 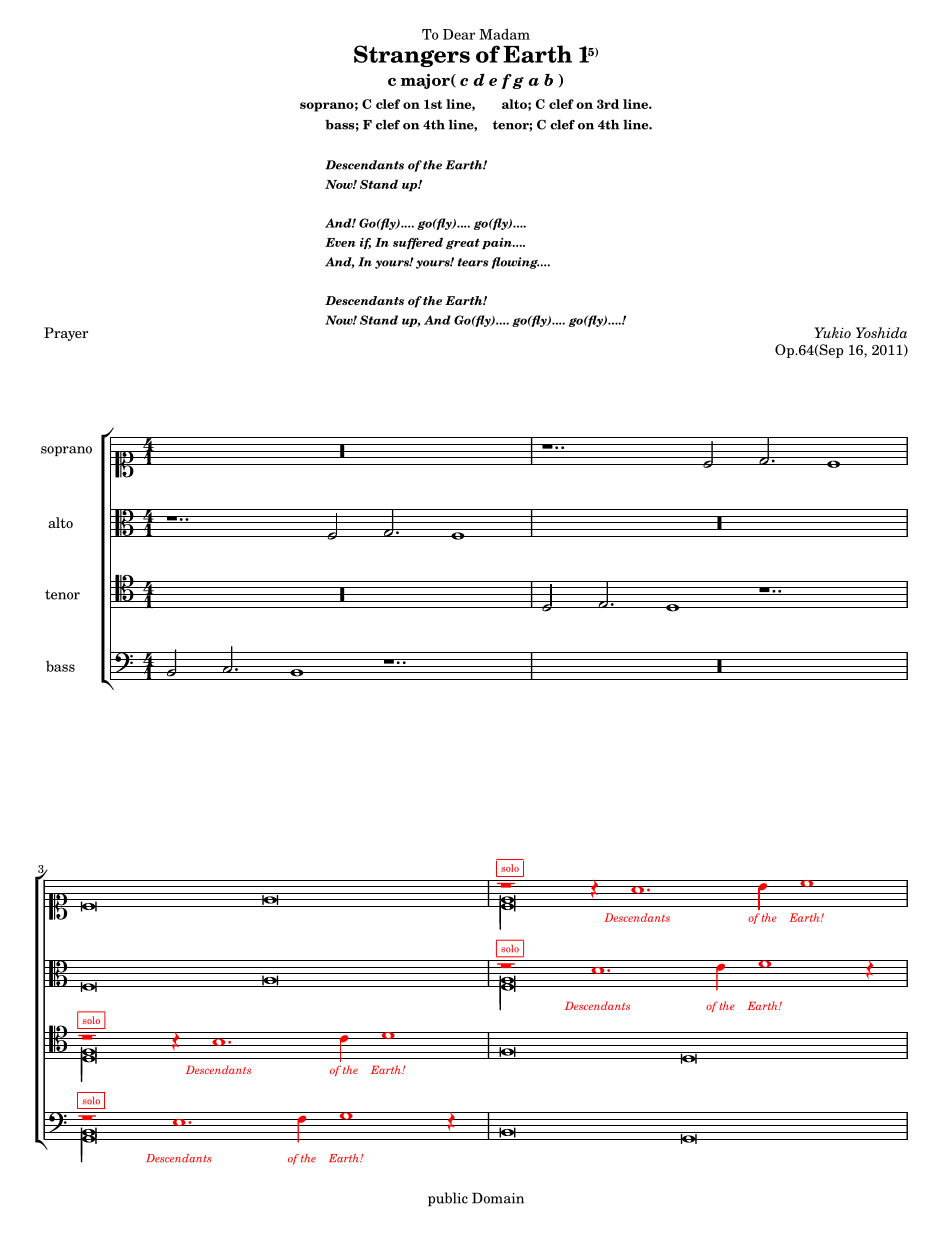 I want to click on Dear, so click(x=459, y=34).
